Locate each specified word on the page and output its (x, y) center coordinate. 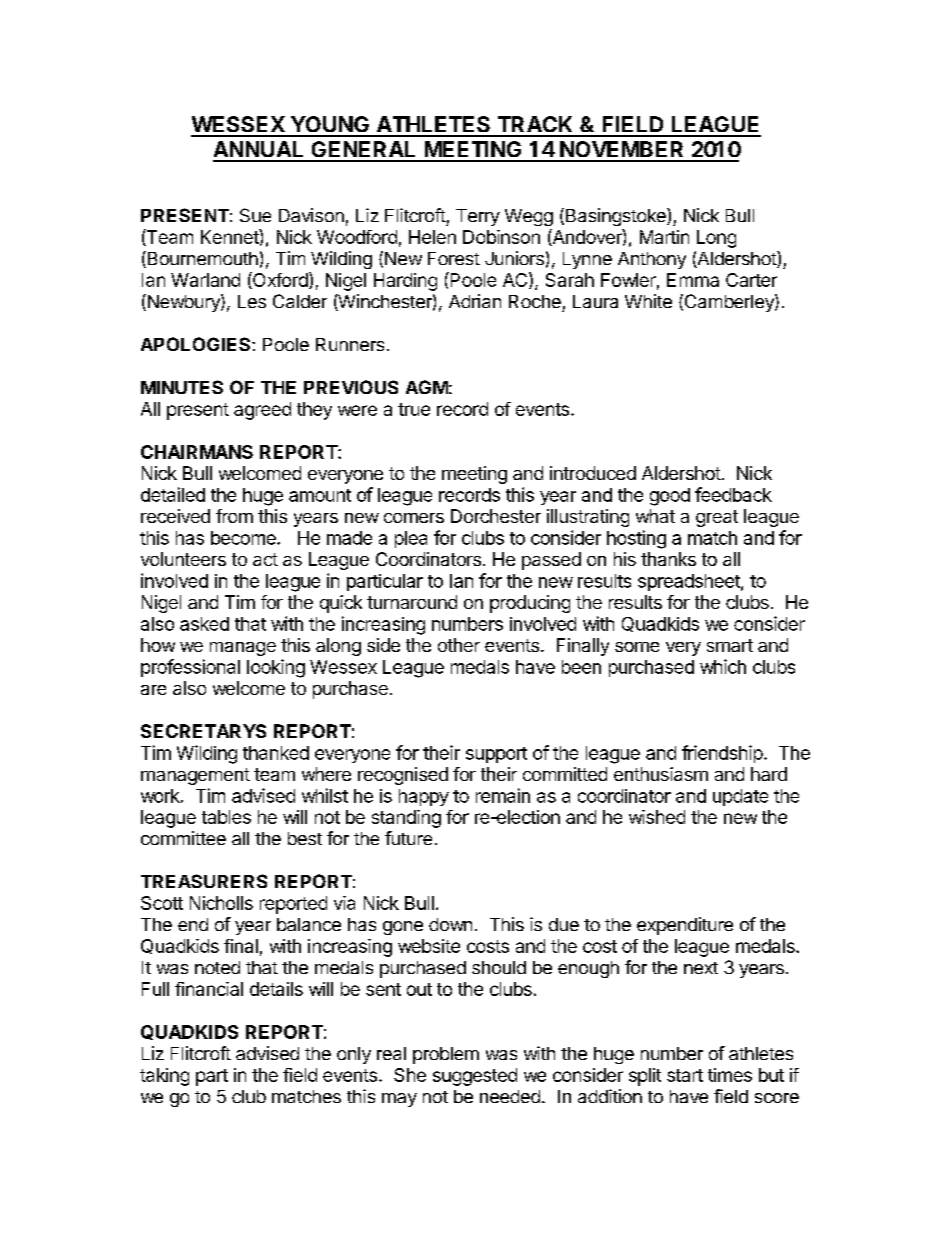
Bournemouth (201, 259)
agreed (262, 411)
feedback (733, 494)
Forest (454, 258)
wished (657, 817)
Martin (664, 237)
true (414, 409)
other (459, 645)
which (723, 666)
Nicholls (221, 903)
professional (190, 668)
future (408, 838)
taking (164, 1077)
